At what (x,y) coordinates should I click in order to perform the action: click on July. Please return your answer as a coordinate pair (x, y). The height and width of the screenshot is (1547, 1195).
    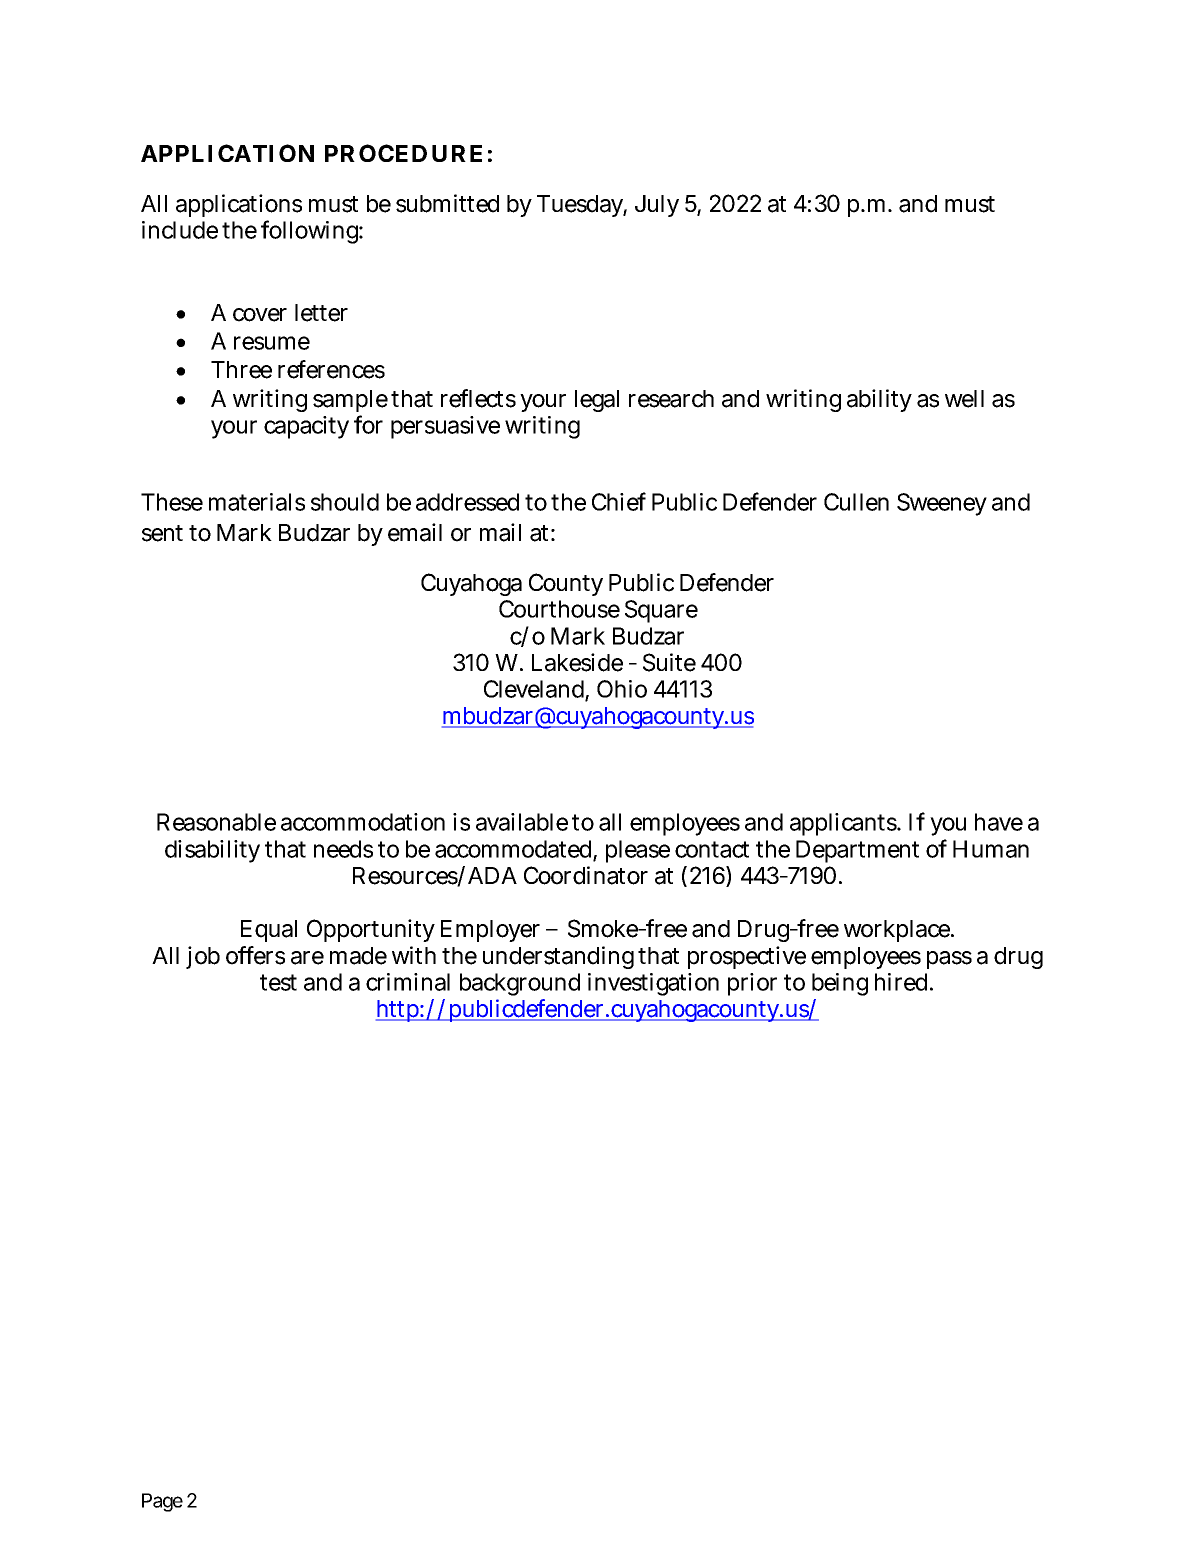
    Looking at the image, I should click on (657, 206).
